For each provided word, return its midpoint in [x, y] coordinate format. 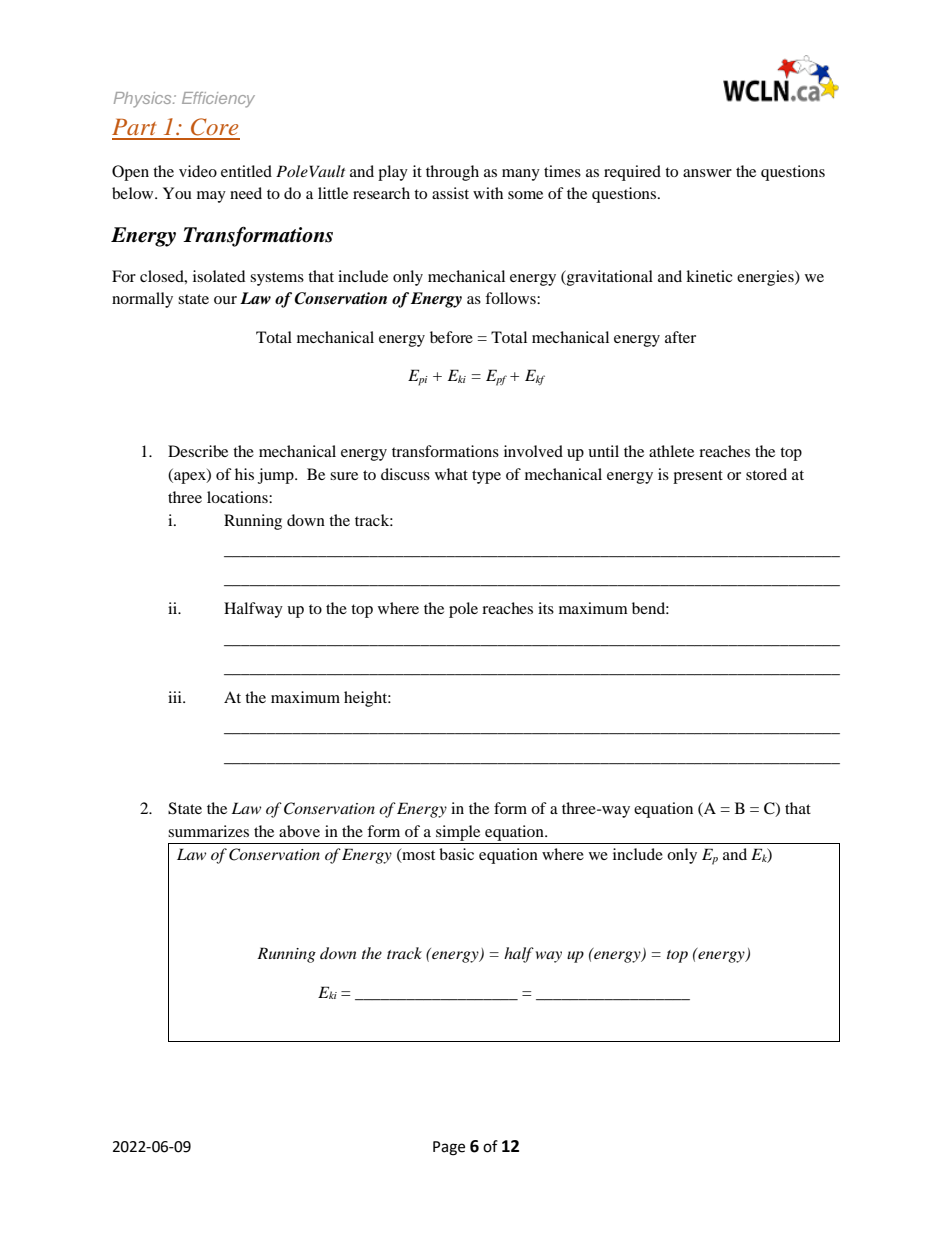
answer [707, 173]
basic [456, 854]
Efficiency [218, 100]
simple [458, 833]
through [452, 173]
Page [449, 1148]
